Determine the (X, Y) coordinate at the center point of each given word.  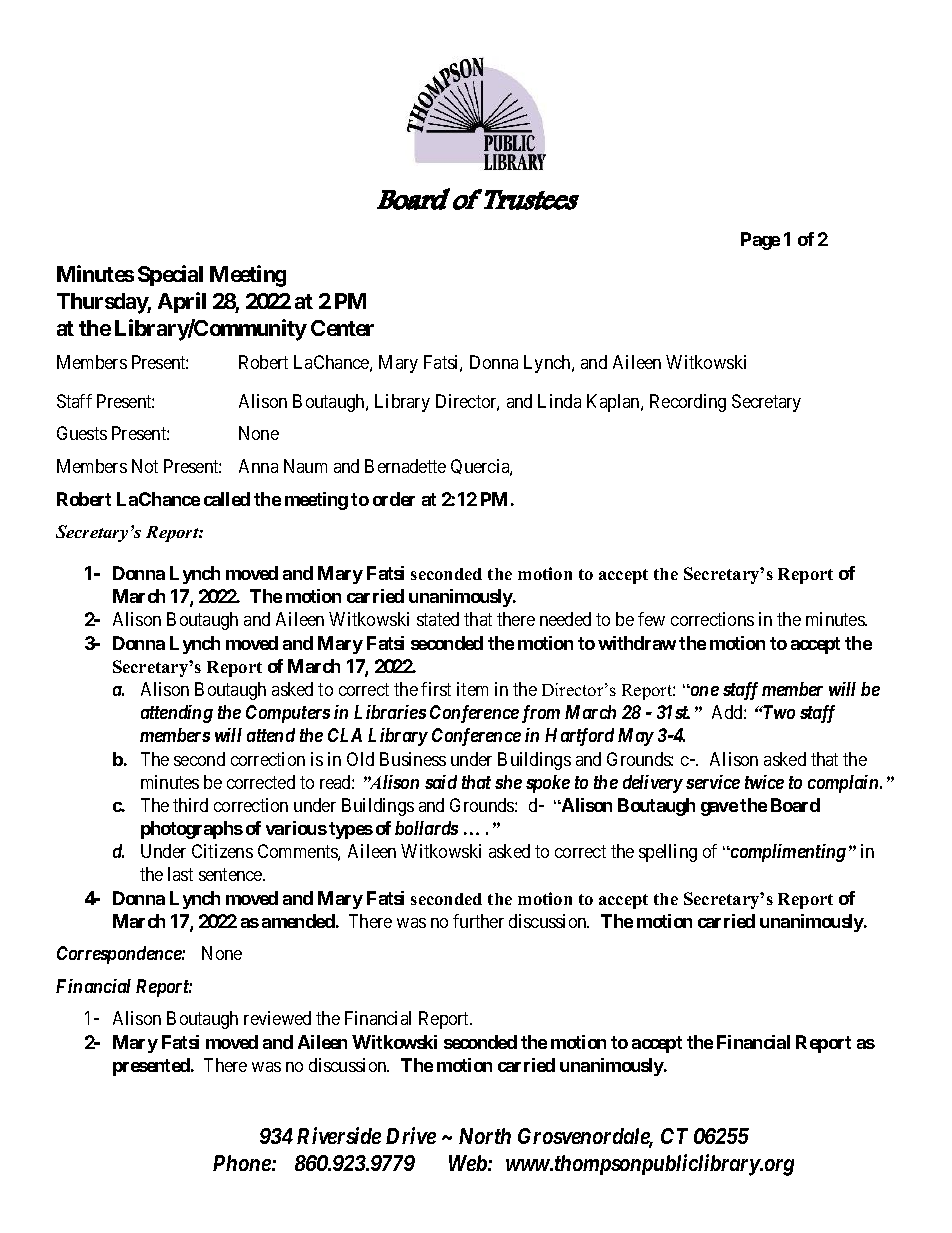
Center (342, 328)
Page (760, 241)
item (472, 689)
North (485, 1136)
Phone (243, 1163)
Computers (288, 714)
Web (468, 1163)
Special (170, 275)
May (636, 737)
